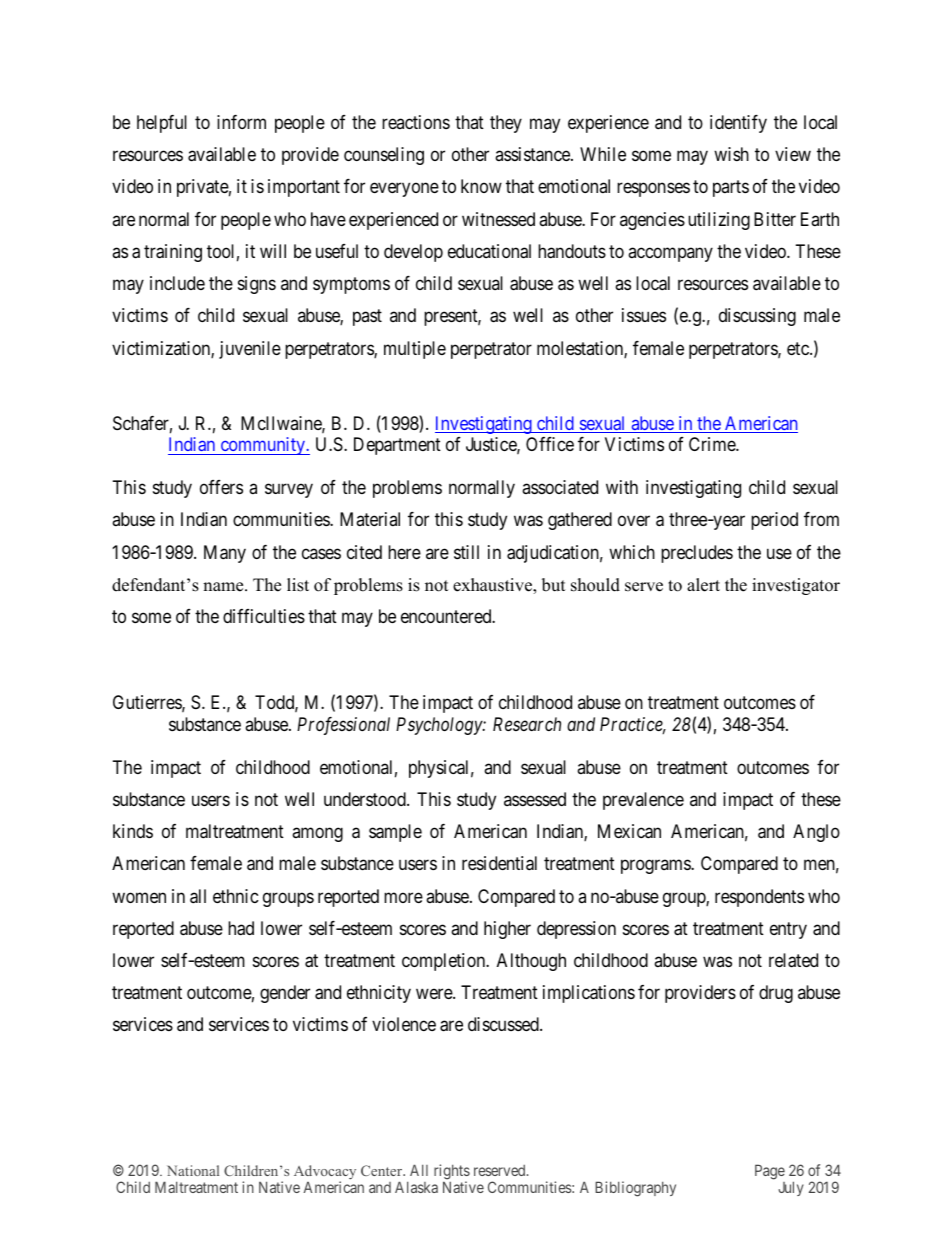  Describe the element at coordinates (193, 1170) in the screenshot. I see `National` at that location.
